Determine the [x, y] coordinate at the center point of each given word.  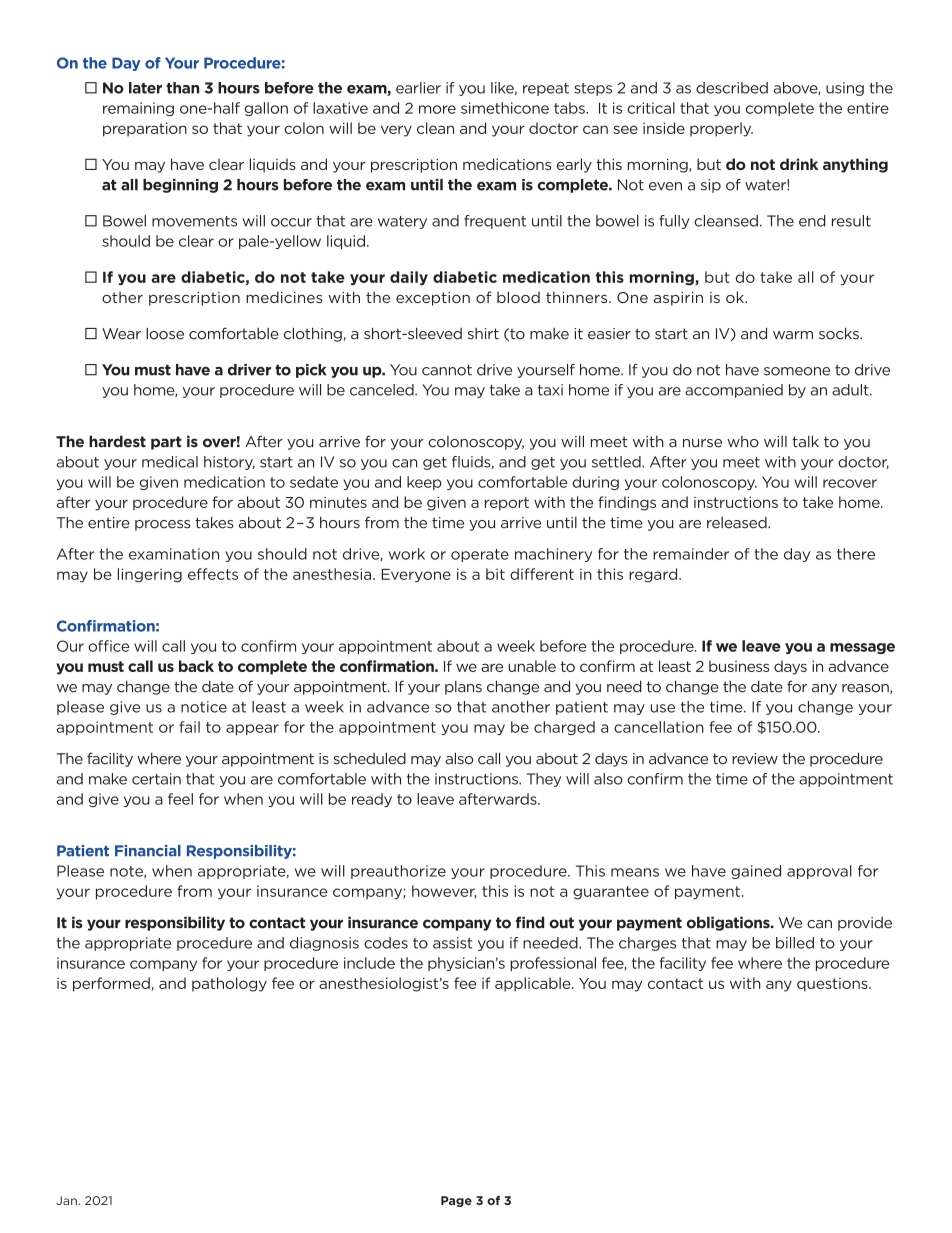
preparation [145, 129]
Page [456, 1201]
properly [721, 129]
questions [833, 985]
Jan [67, 1200]
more [437, 109]
